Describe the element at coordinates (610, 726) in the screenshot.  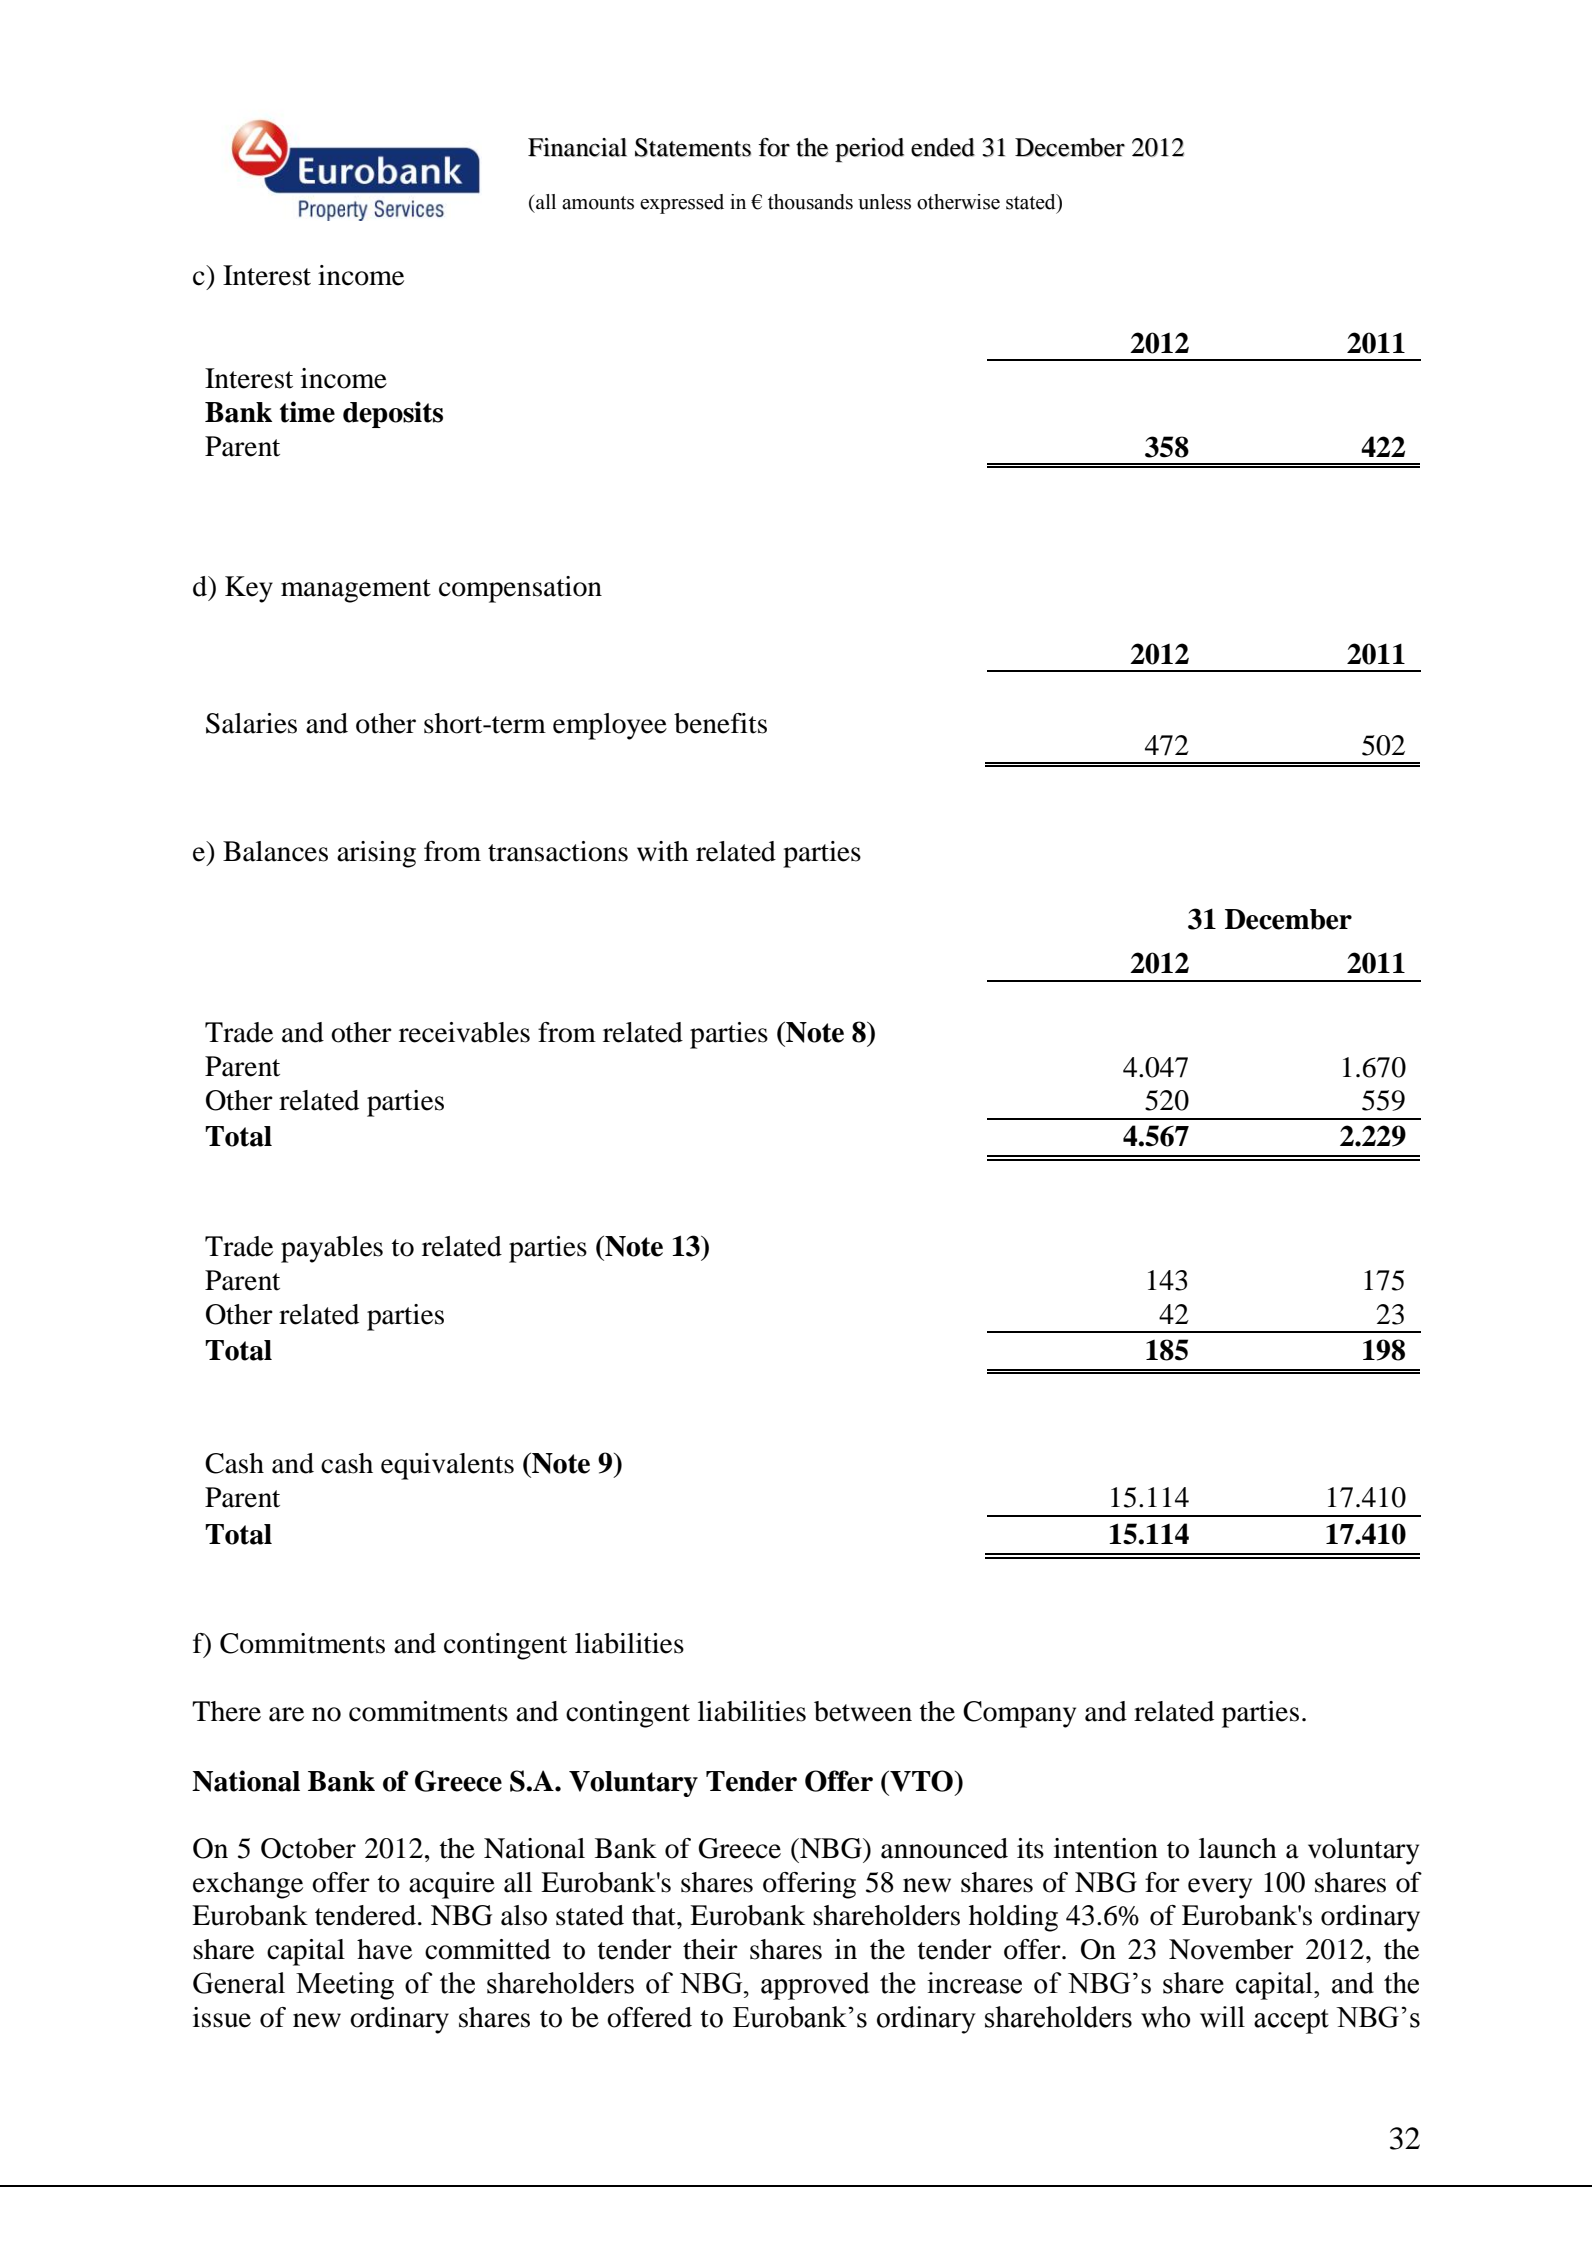
I see `employee` at that location.
